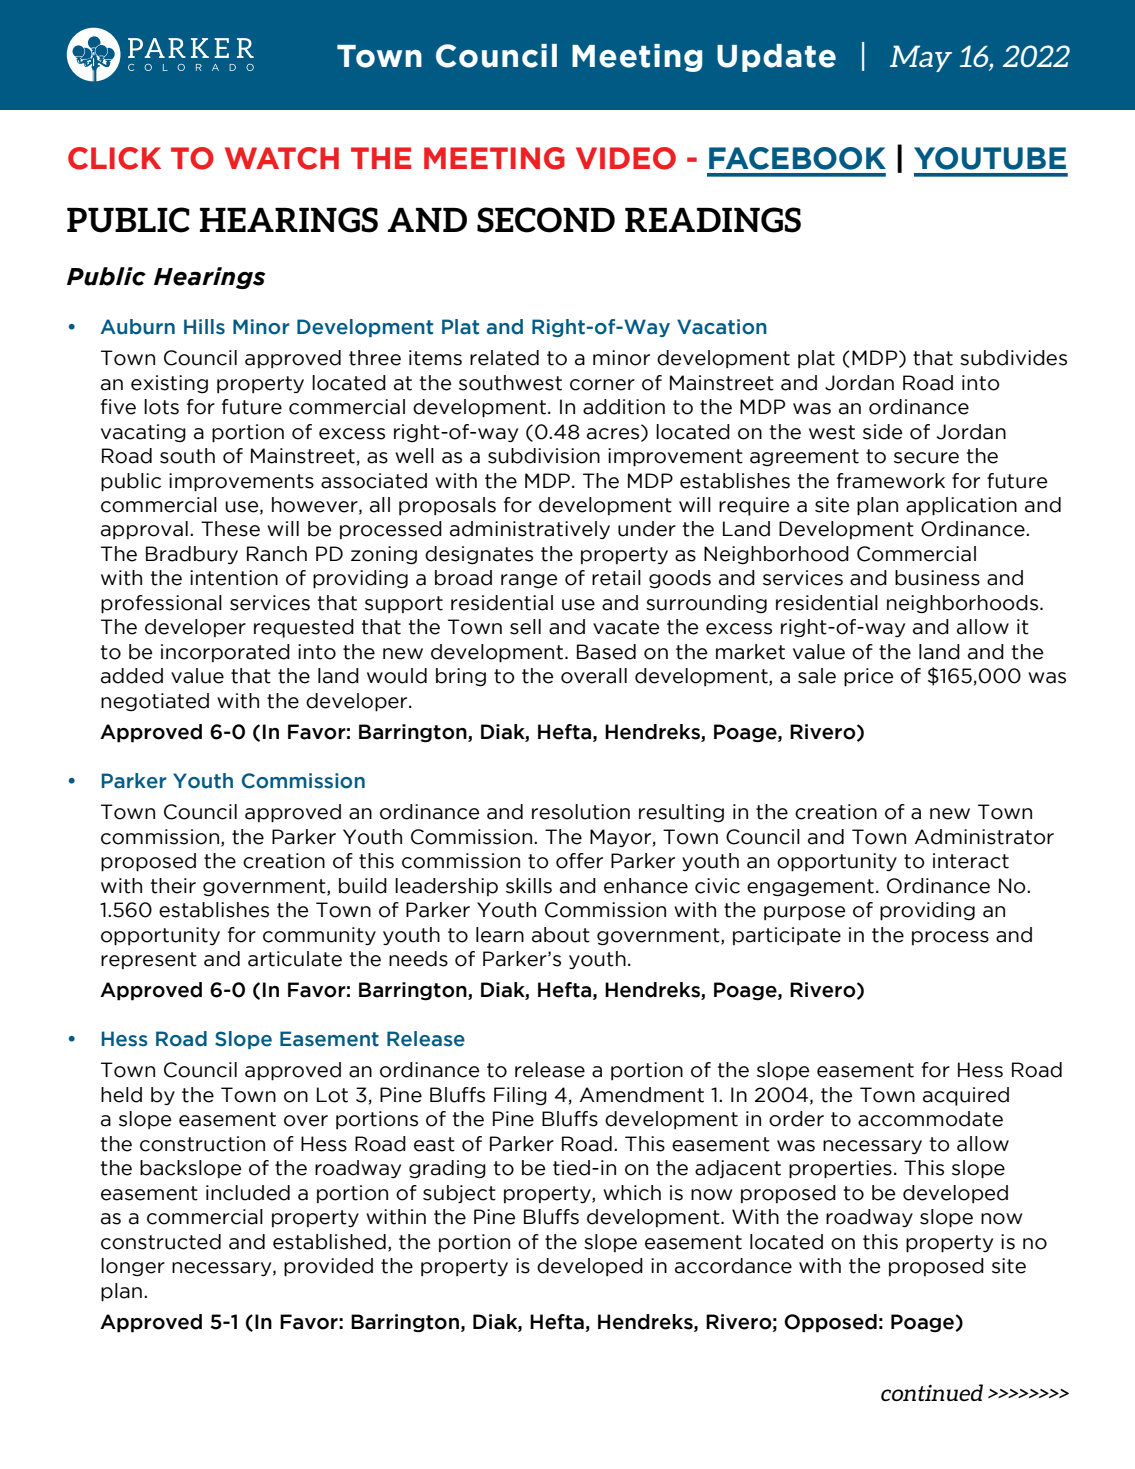 The height and width of the page is (1469, 1135). What do you see at coordinates (602, 385) in the page?
I see `corner` at bounding box center [602, 385].
